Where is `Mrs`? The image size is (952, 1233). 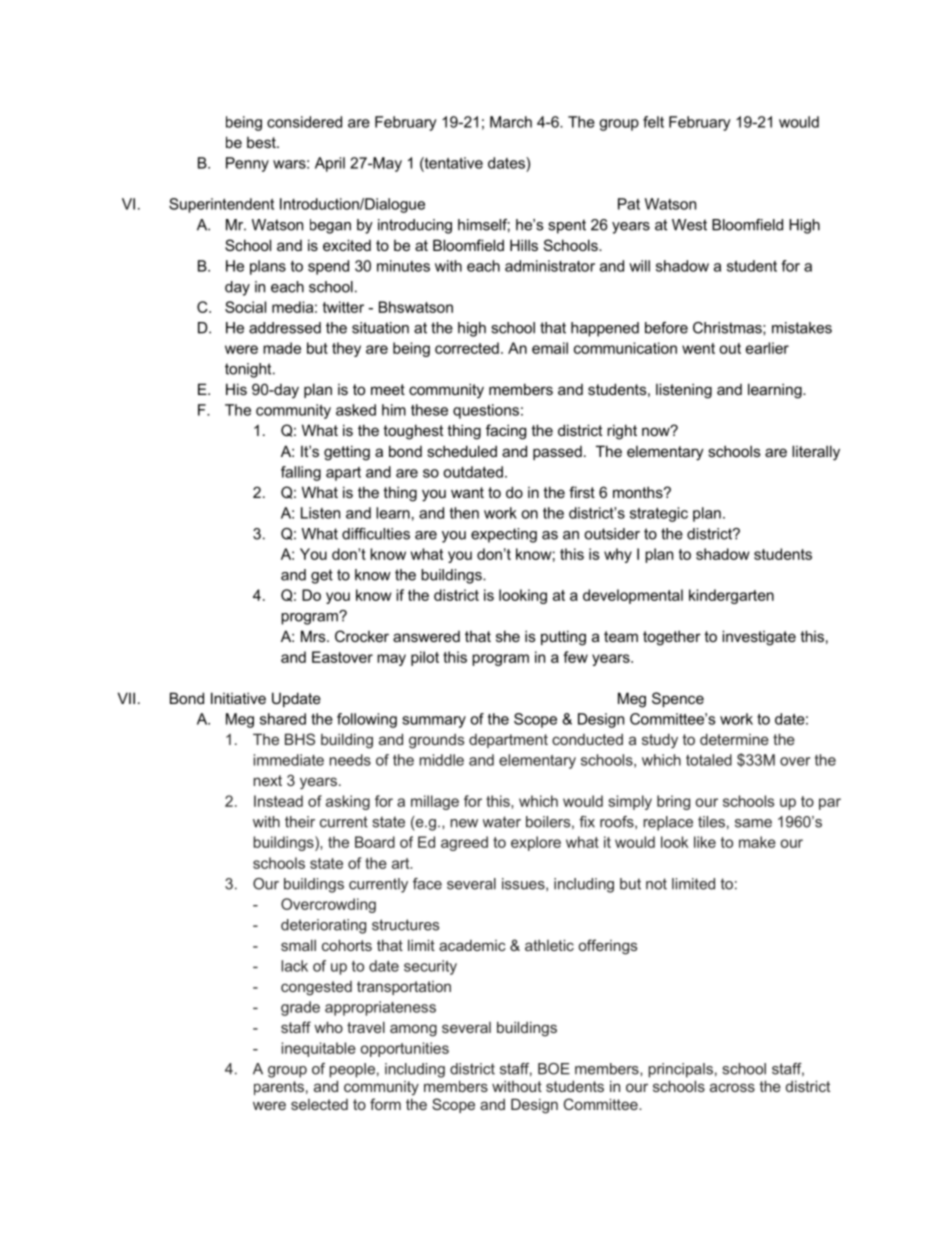
Mrs is located at coordinates (314, 636).
